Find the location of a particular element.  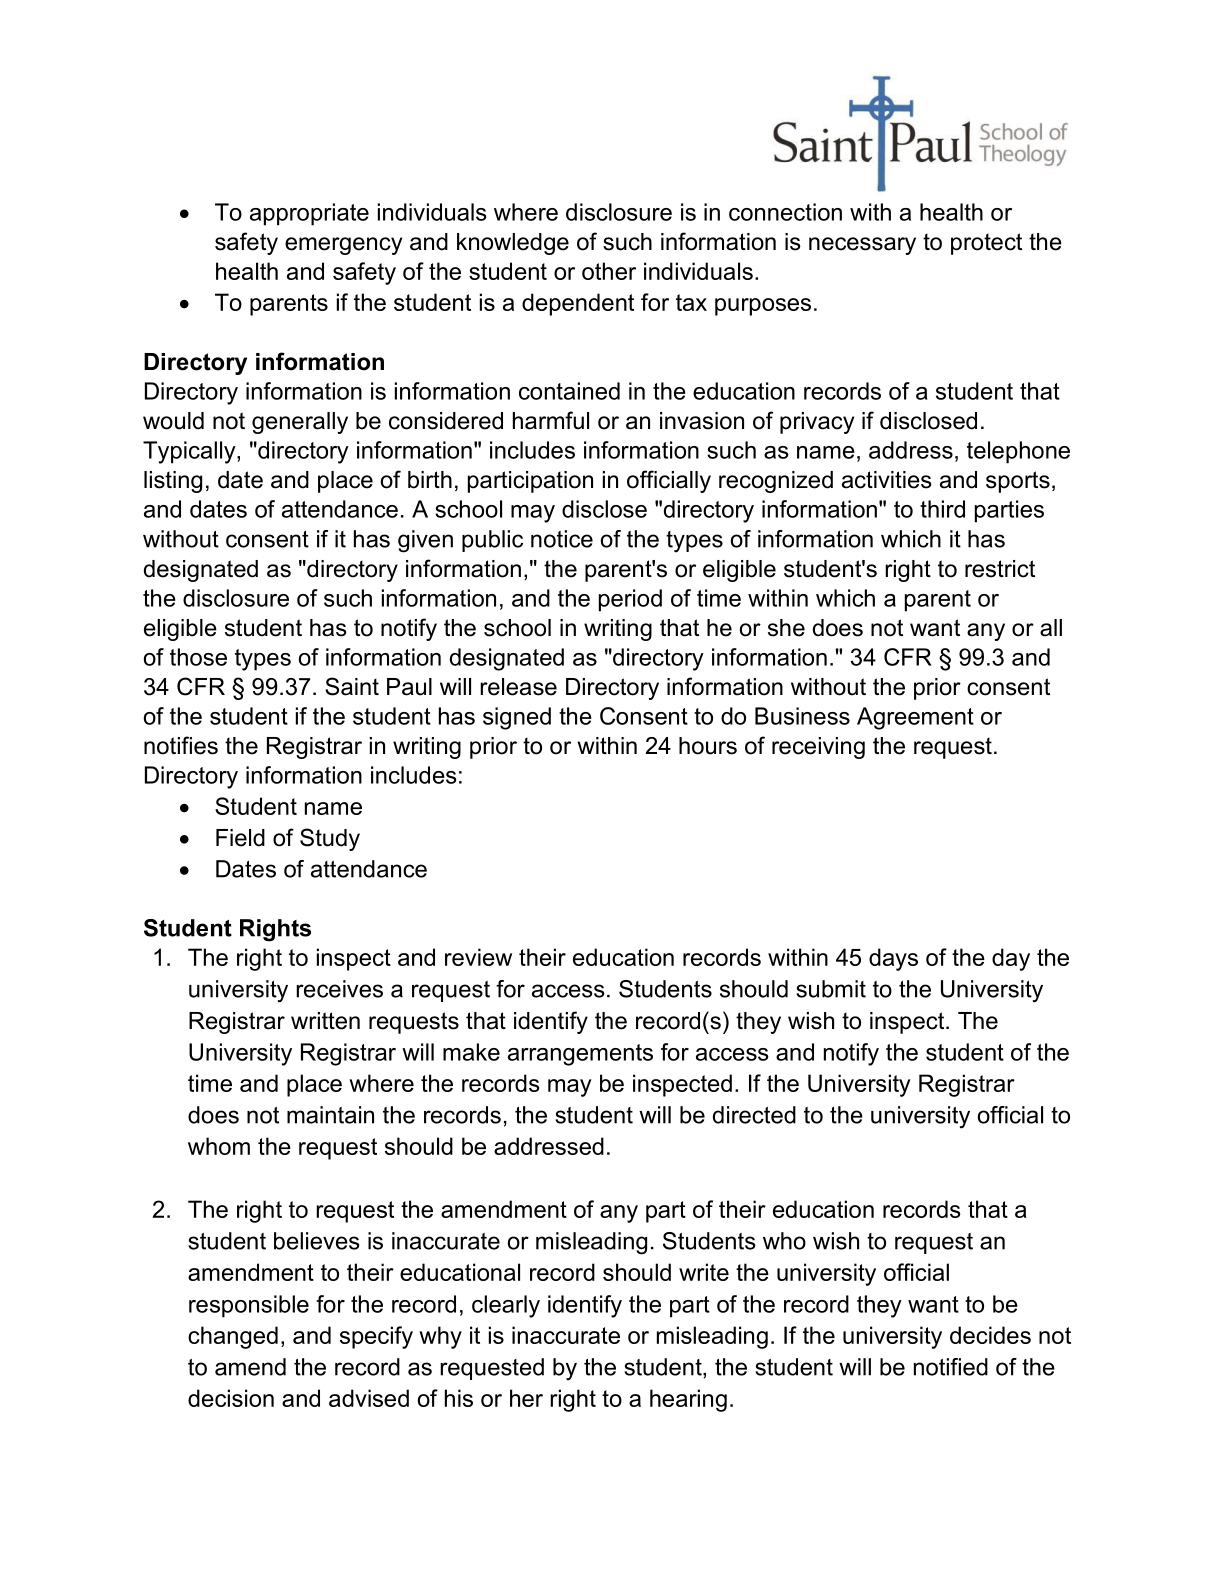

hearing is located at coordinates (688, 1400).
